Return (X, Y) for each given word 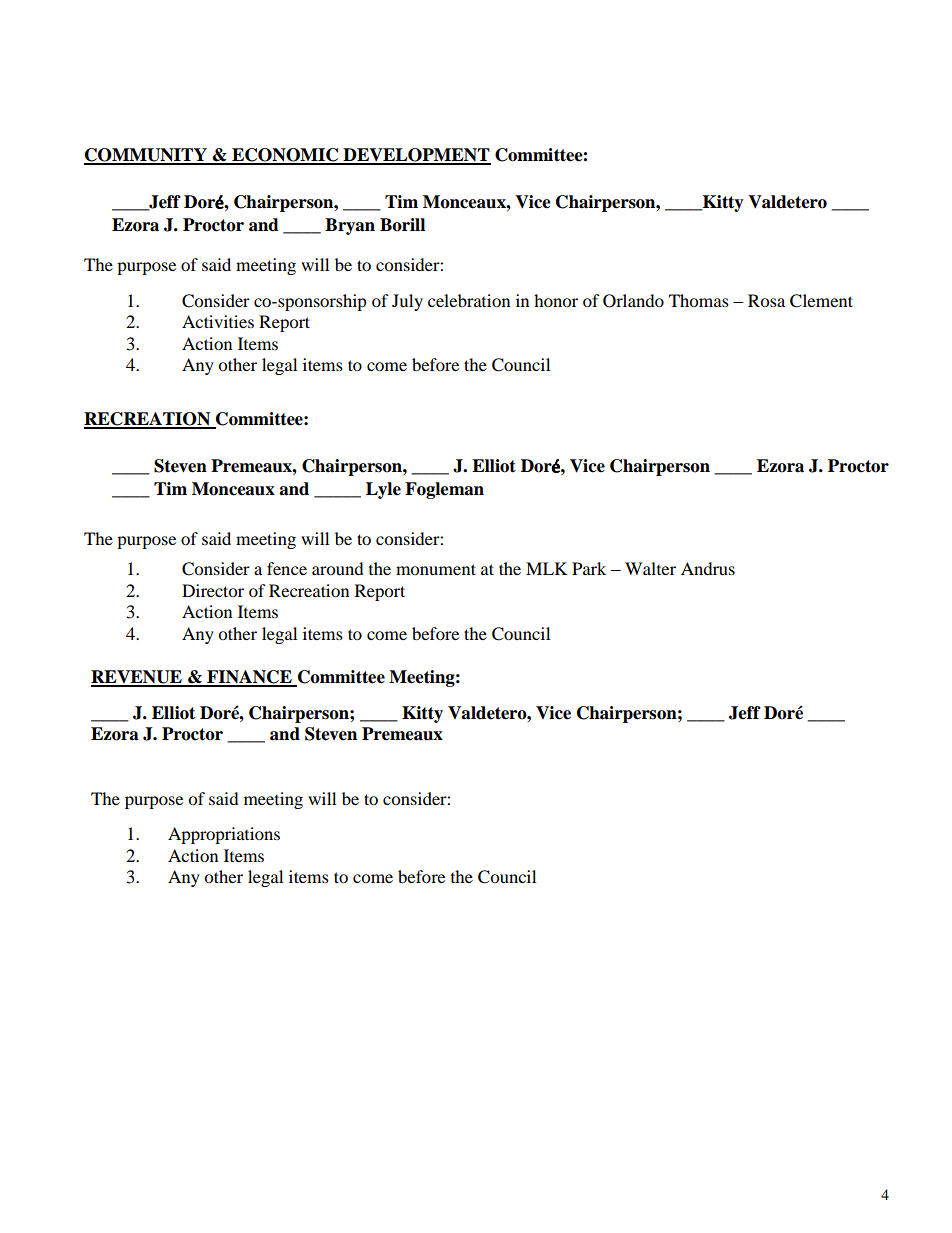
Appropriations (224, 835)
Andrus (708, 568)
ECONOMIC (285, 156)
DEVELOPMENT (416, 156)
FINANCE (249, 678)
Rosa (766, 300)
